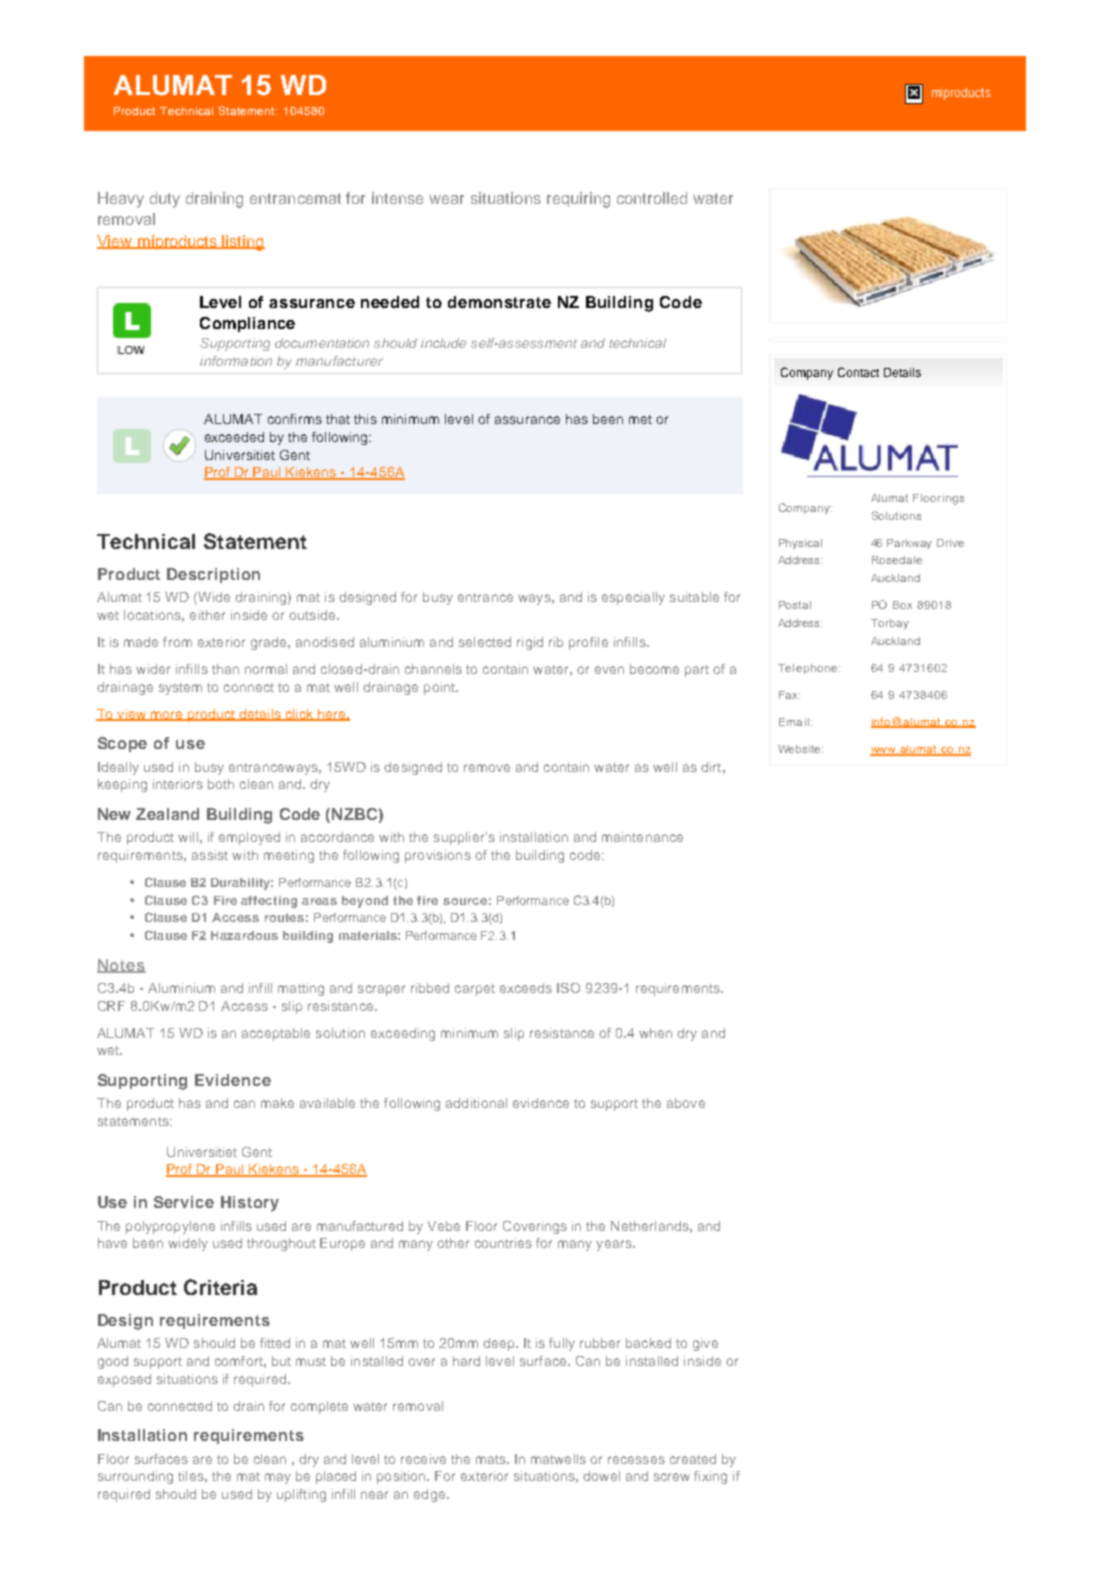  I want to click on fixing, so click(710, 1477).
